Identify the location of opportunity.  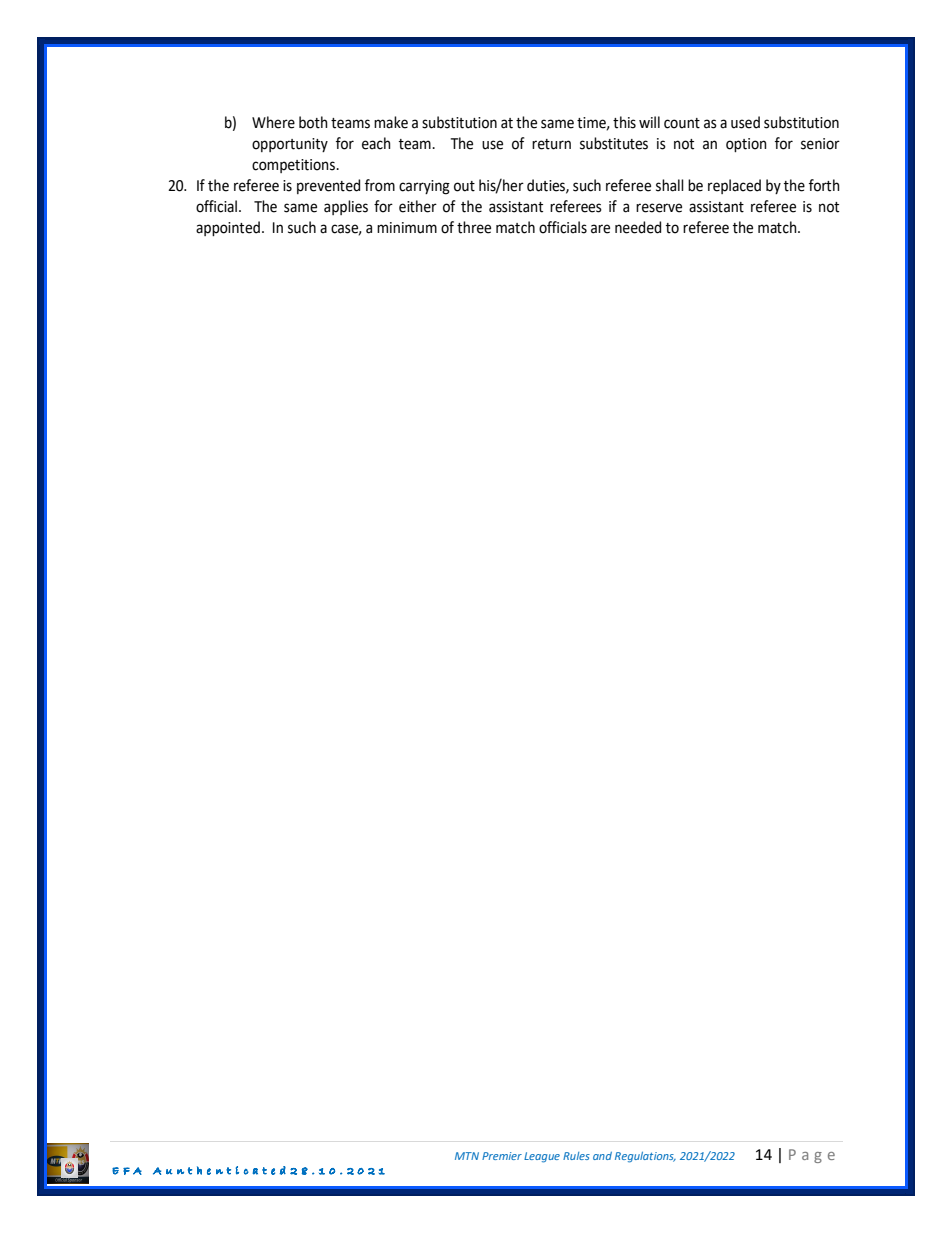
(290, 145).
